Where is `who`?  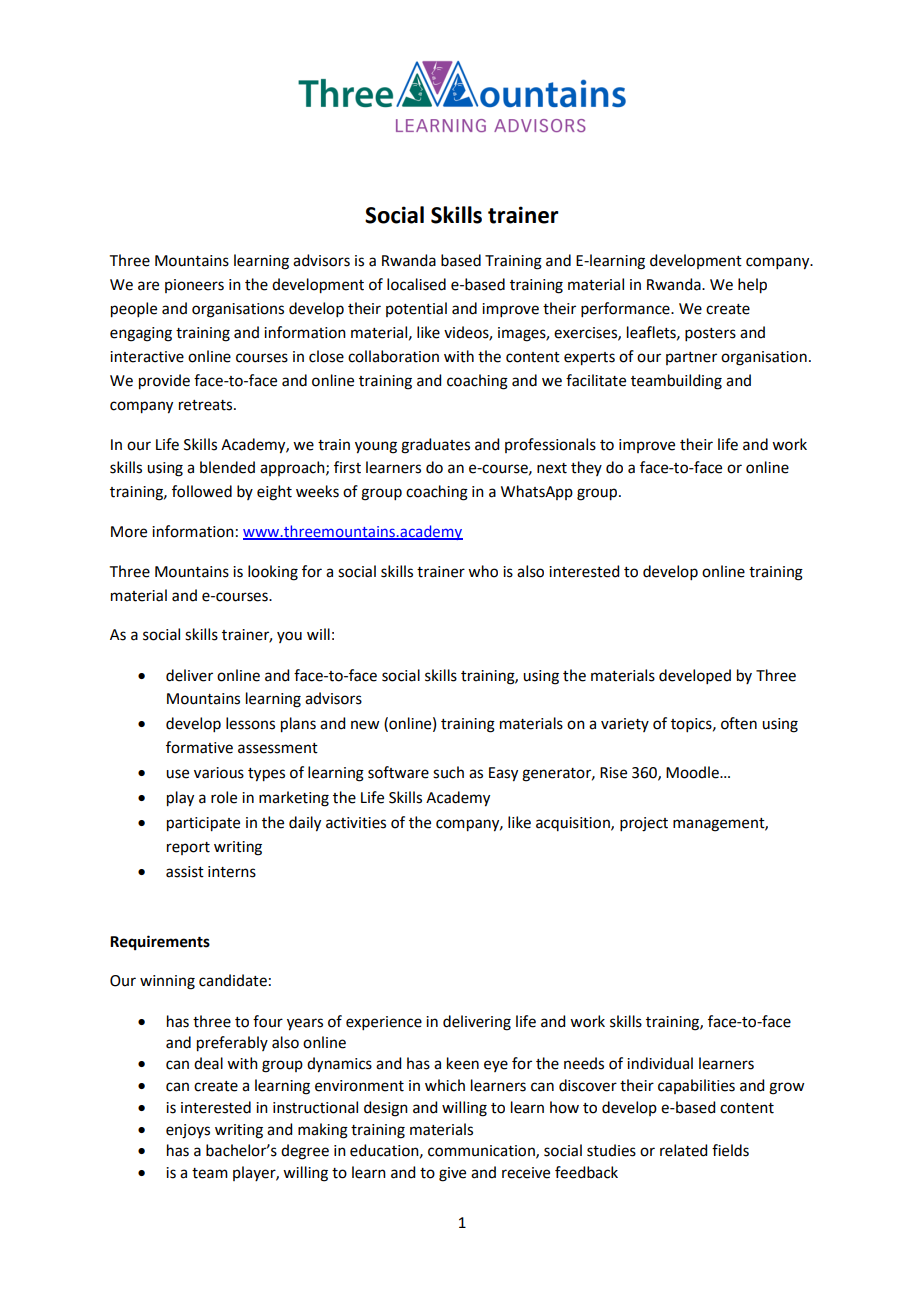
who is located at coordinates (483, 571).
